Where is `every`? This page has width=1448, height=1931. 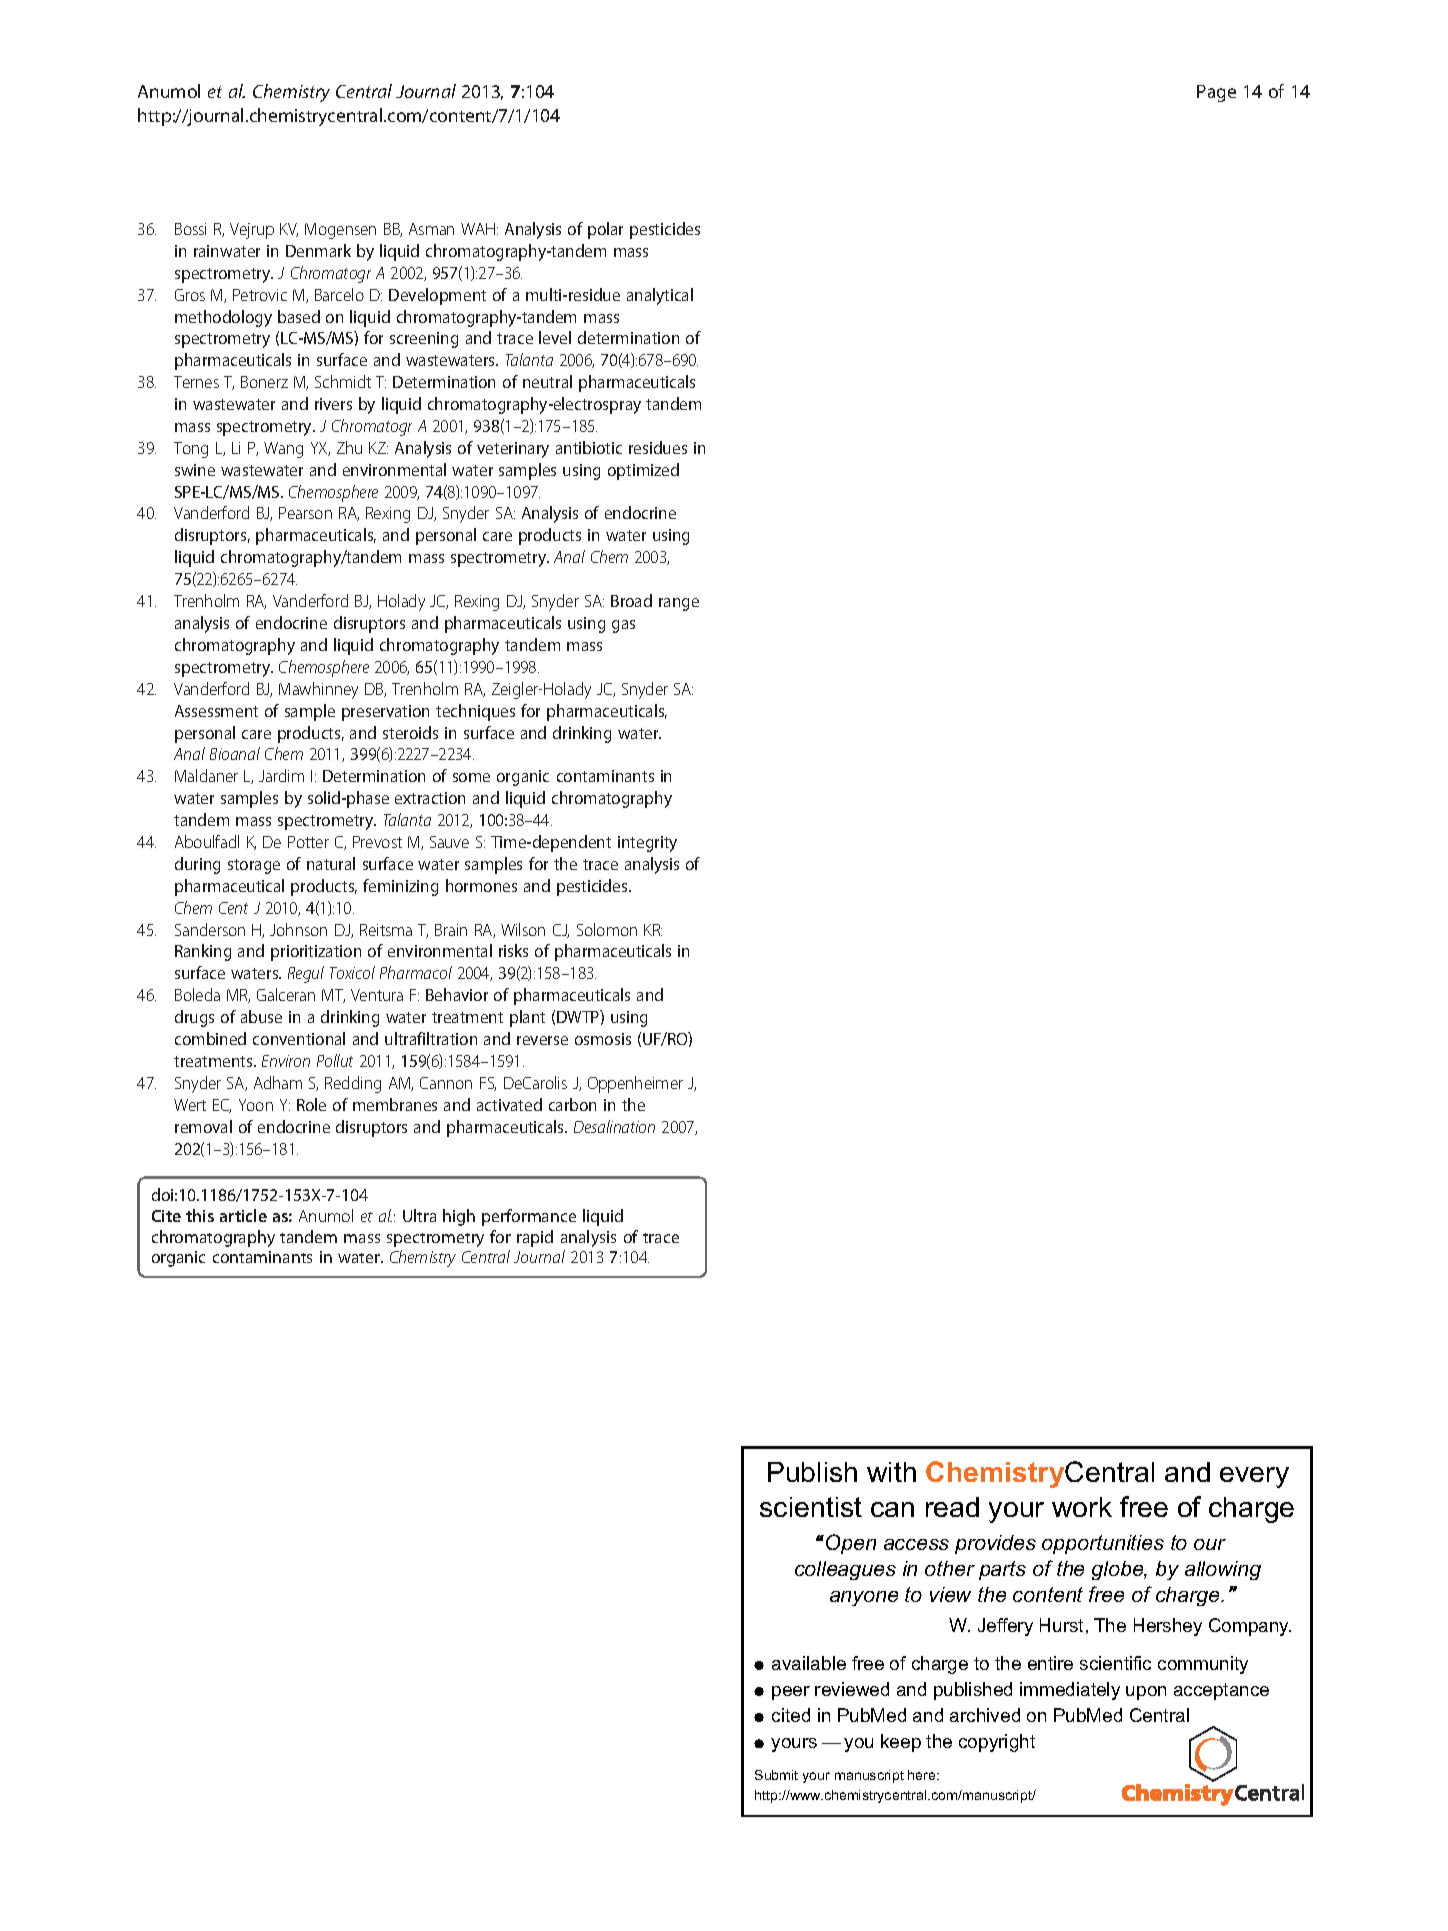 every is located at coordinates (1254, 1477).
